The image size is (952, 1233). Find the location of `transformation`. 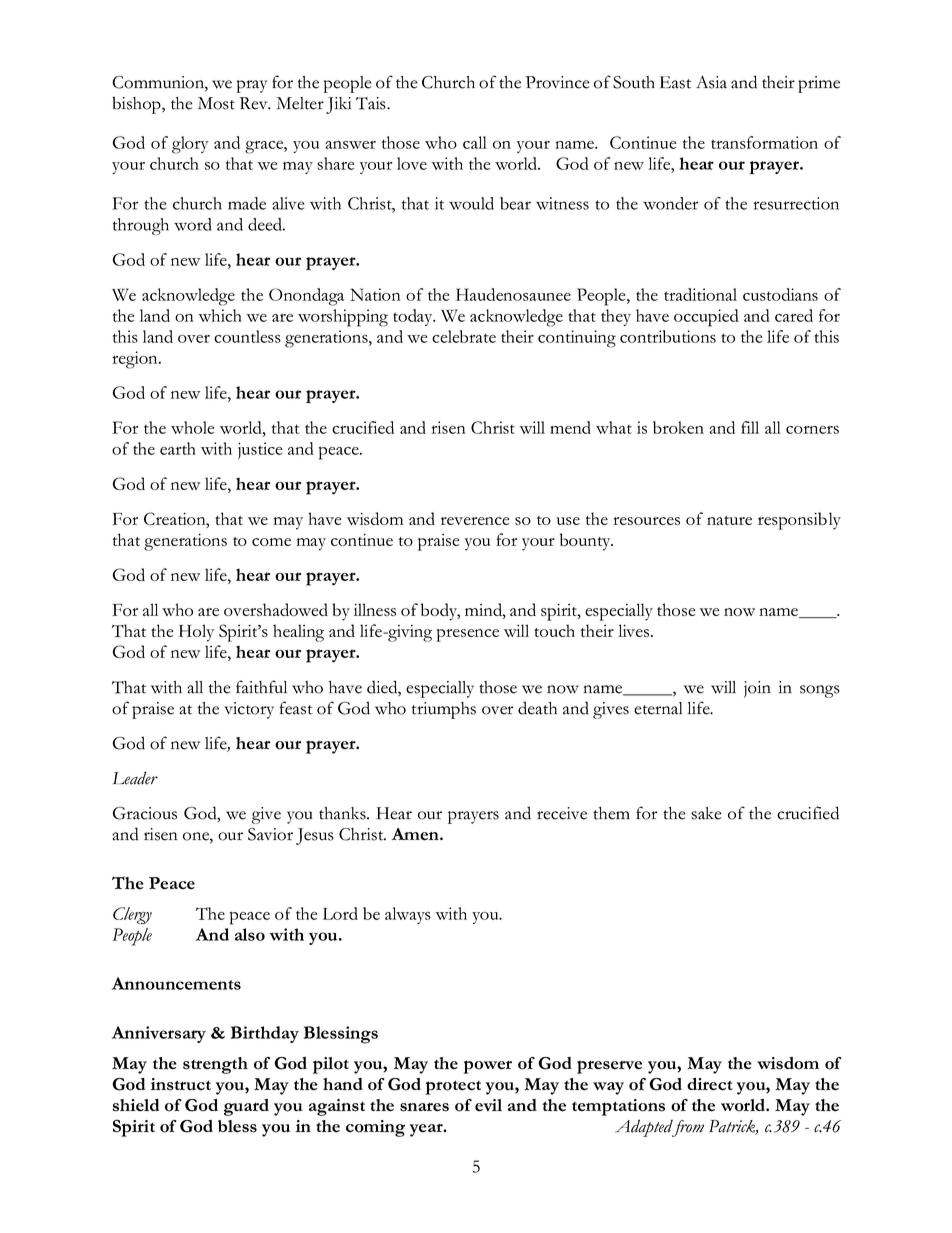

transformation is located at coordinates (764, 142).
